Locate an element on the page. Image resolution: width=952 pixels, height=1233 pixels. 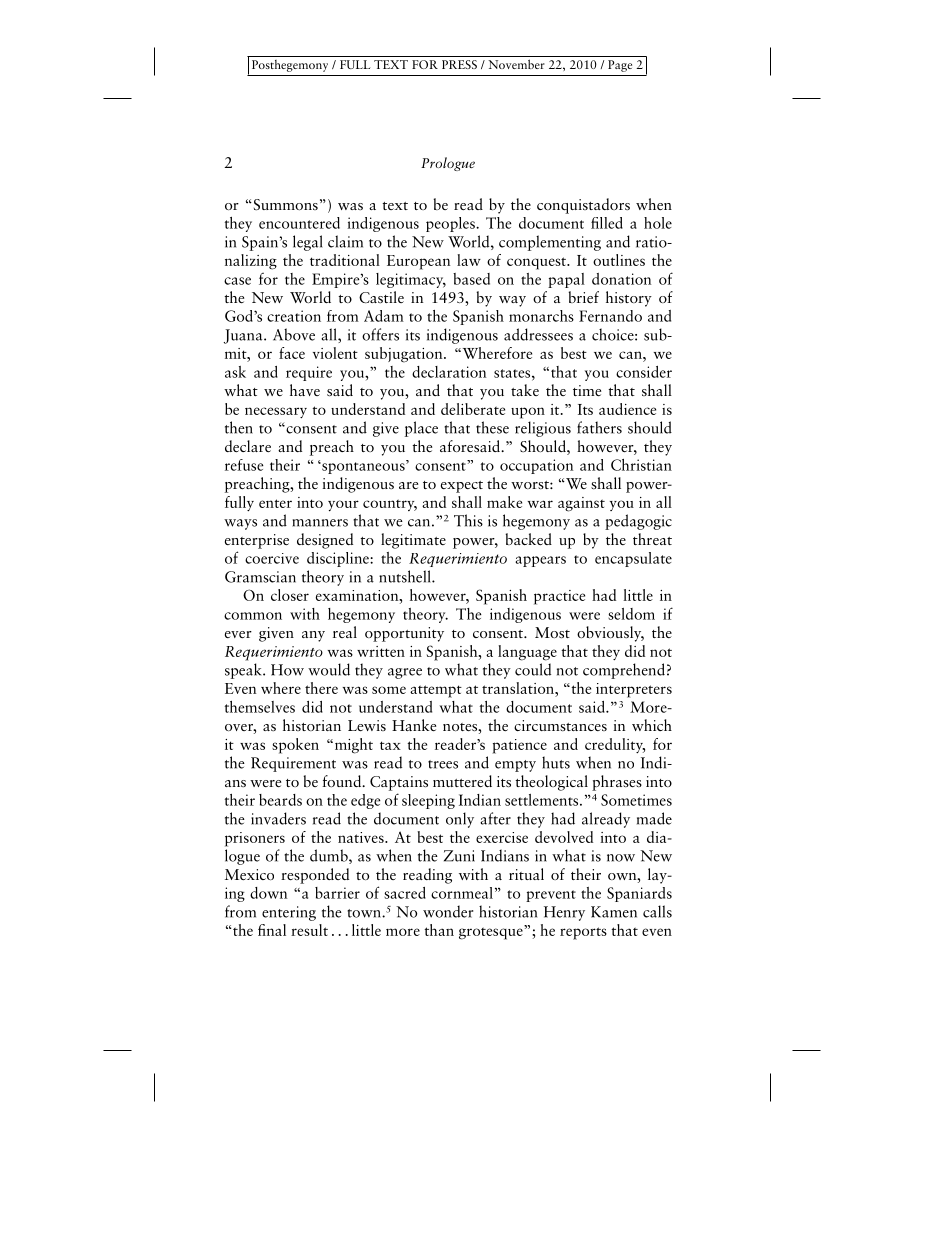
themselves is located at coordinates (260, 707).
